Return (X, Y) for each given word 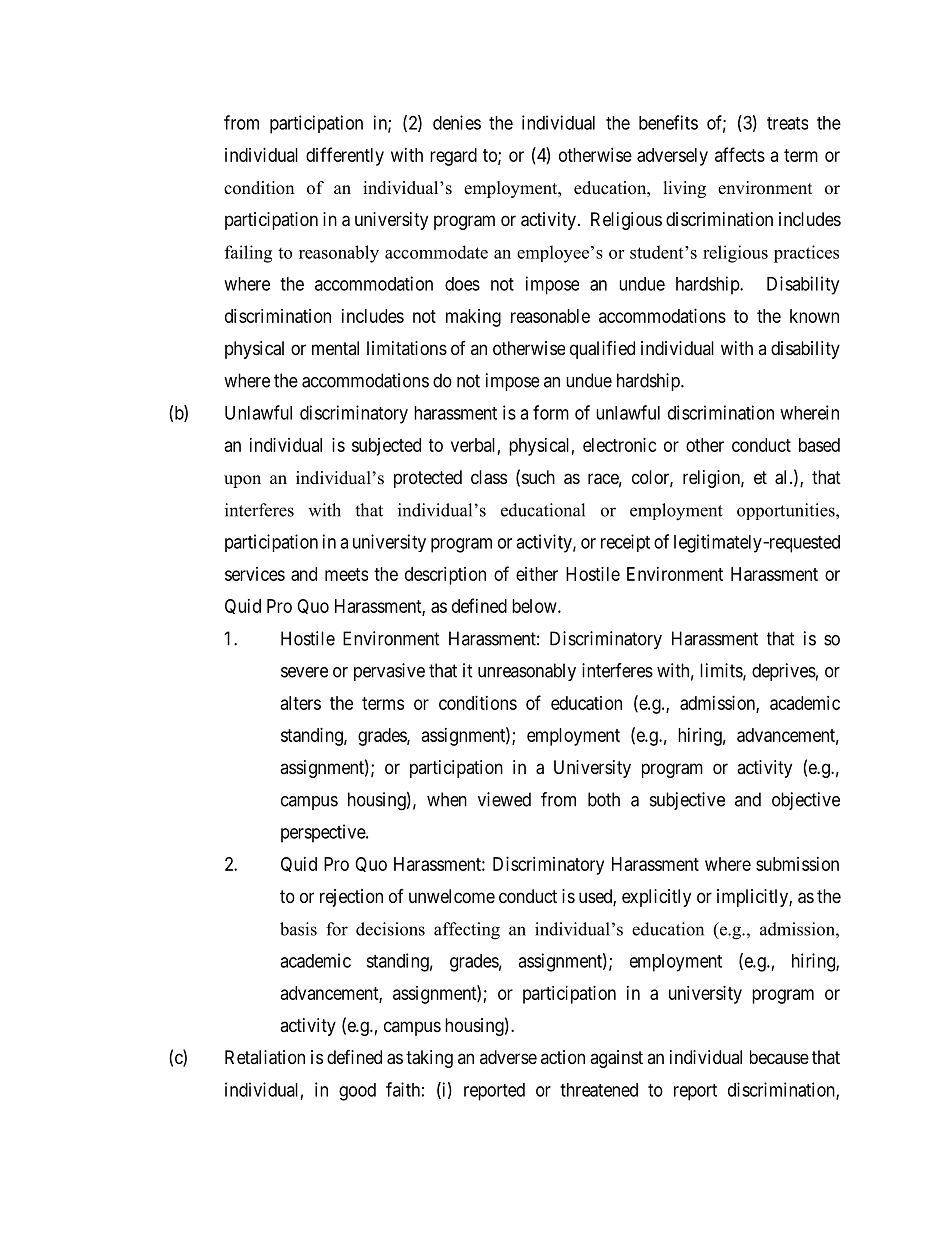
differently (345, 156)
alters (301, 703)
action (563, 1057)
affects (740, 154)
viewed (504, 799)
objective (806, 801)
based (819, 445)
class (489, 477)
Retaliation (265, 1057)
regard (453, 157)
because (779, 1057)
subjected (386, 447)
